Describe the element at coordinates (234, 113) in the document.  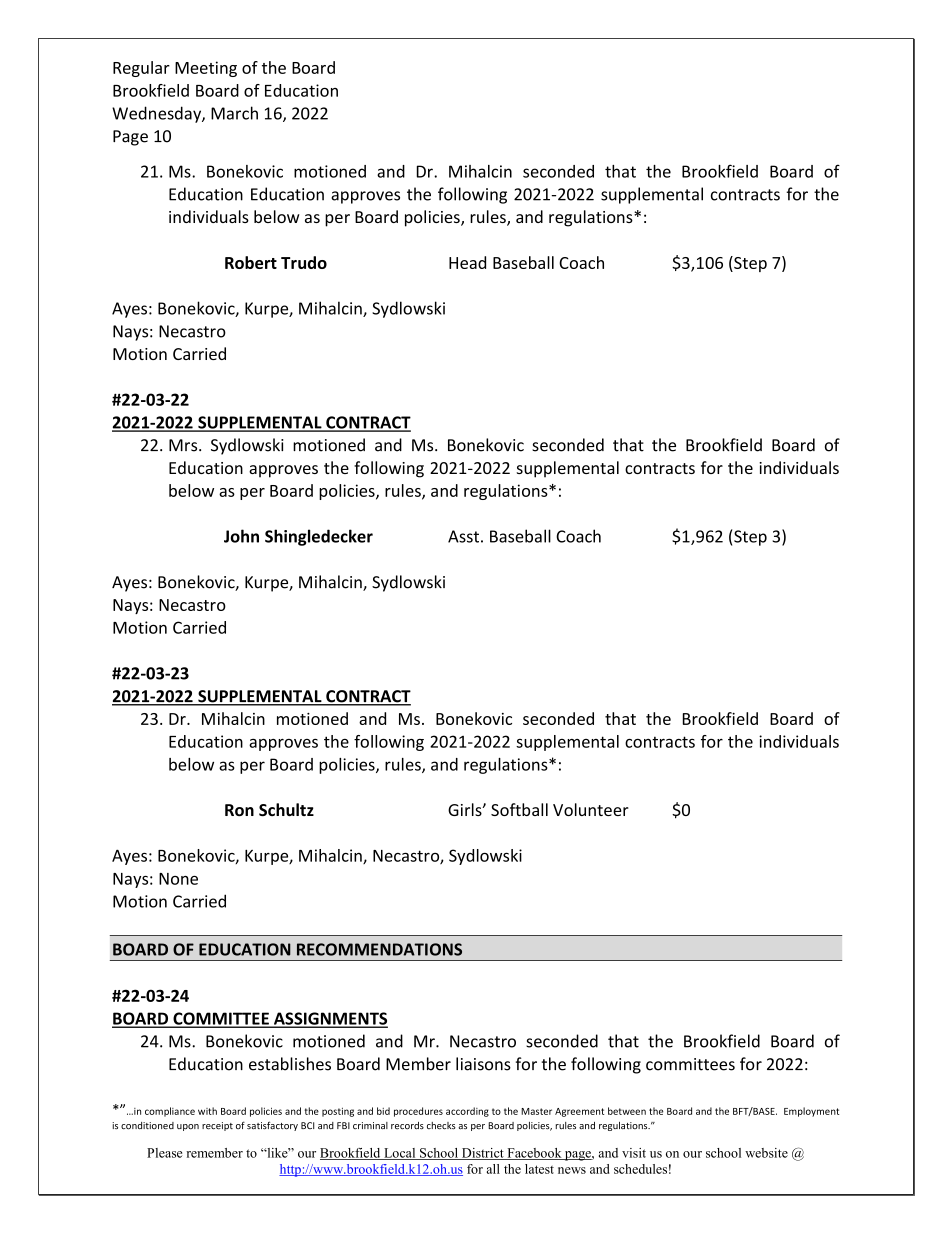
I see `March` at that location.
